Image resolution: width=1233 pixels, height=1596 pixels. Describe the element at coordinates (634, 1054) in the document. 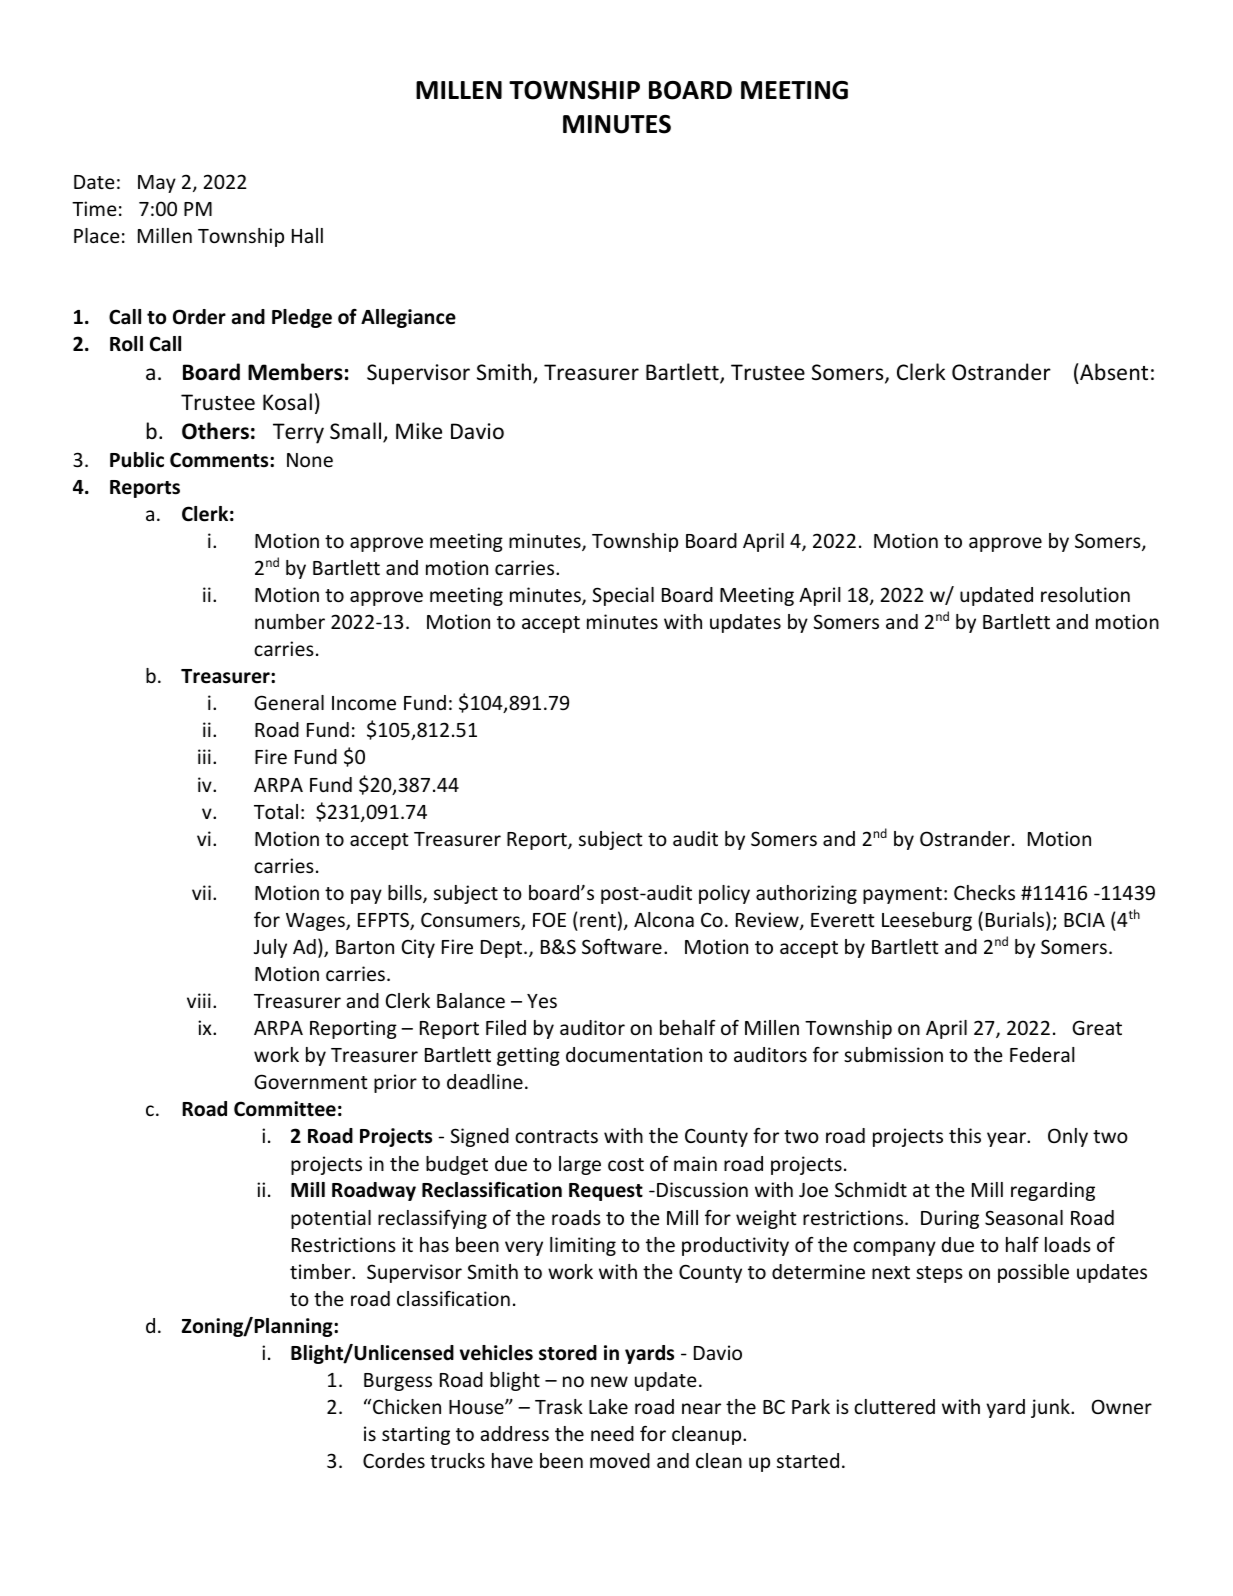

I see `documentation` at that location.
